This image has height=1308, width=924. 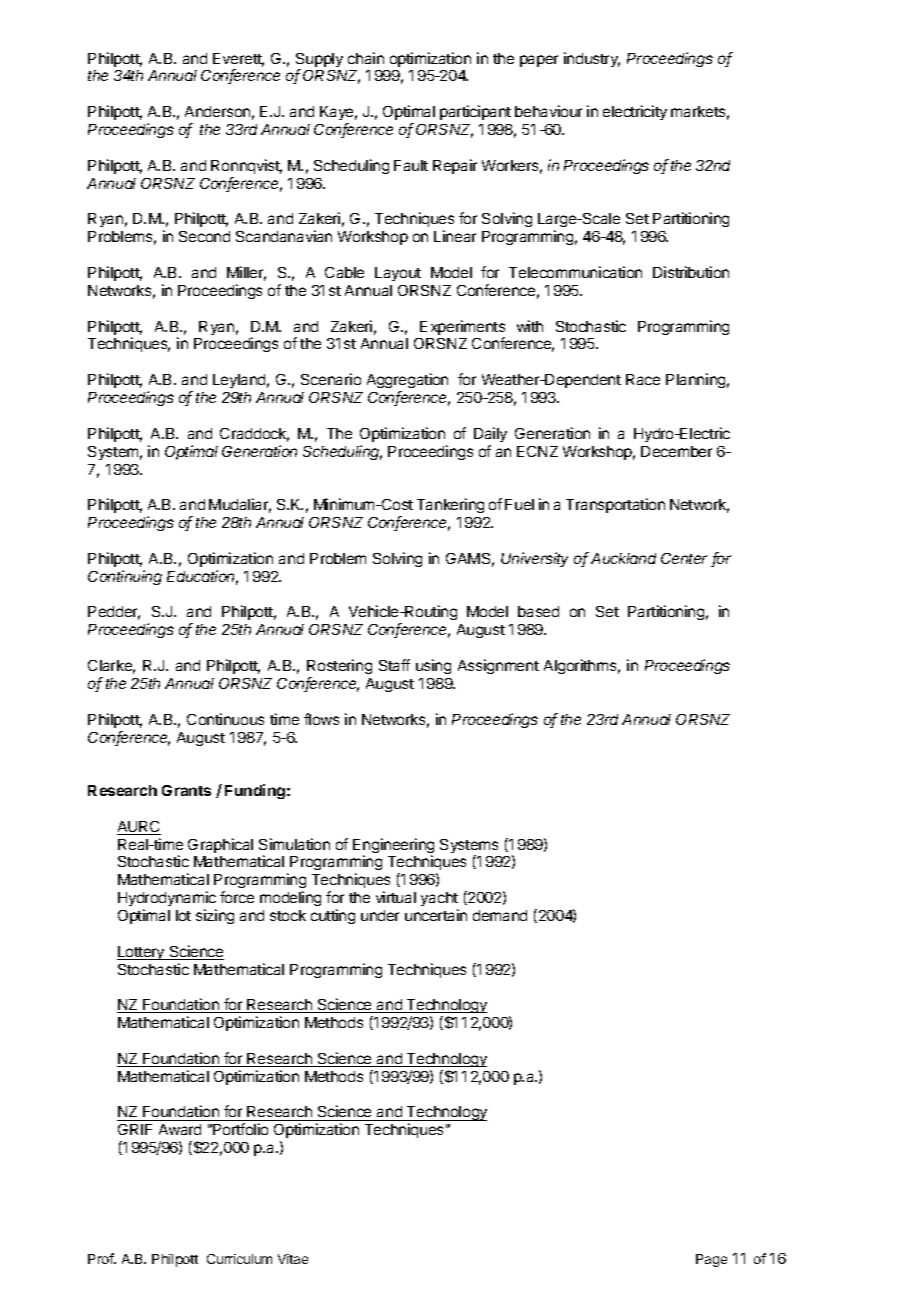 What do you see at coordinates (204, 236) in the image?
I see `Second` at bounding box center [204, 236].
